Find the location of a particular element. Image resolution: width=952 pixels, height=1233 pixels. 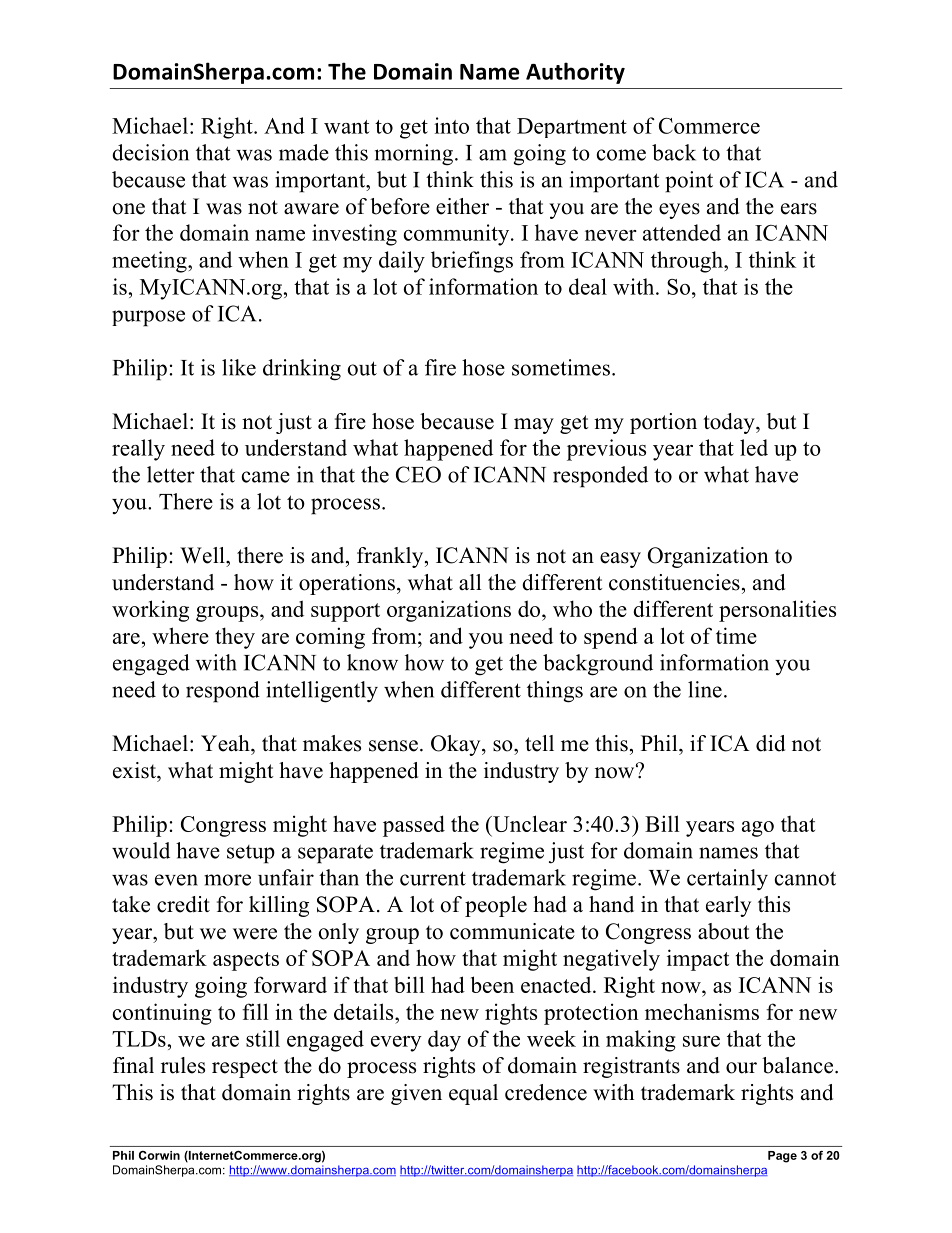

Yeah is located at coordinates (226, 743).
